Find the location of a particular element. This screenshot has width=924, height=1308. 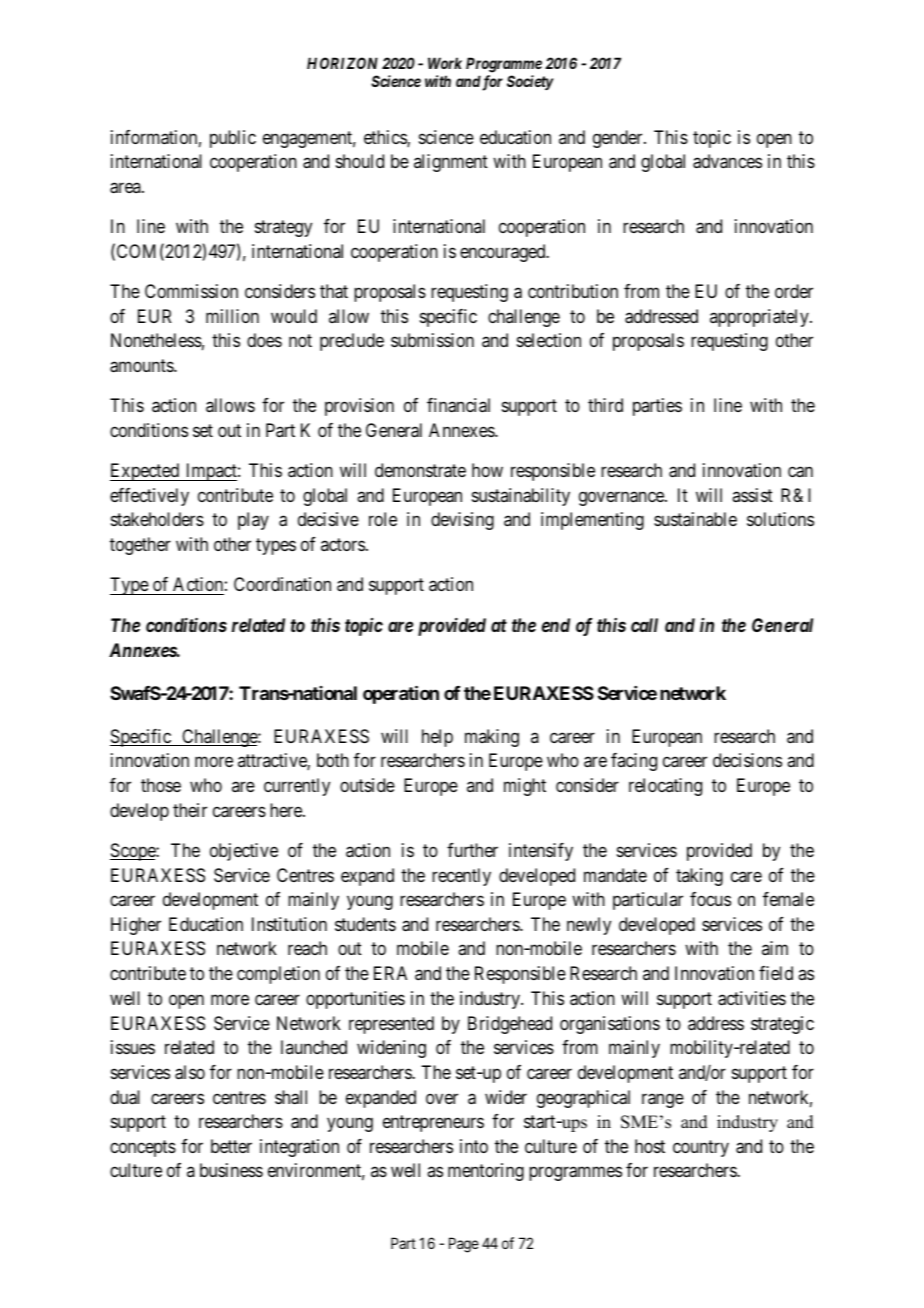

business is located at coordinates (231, 1170).
